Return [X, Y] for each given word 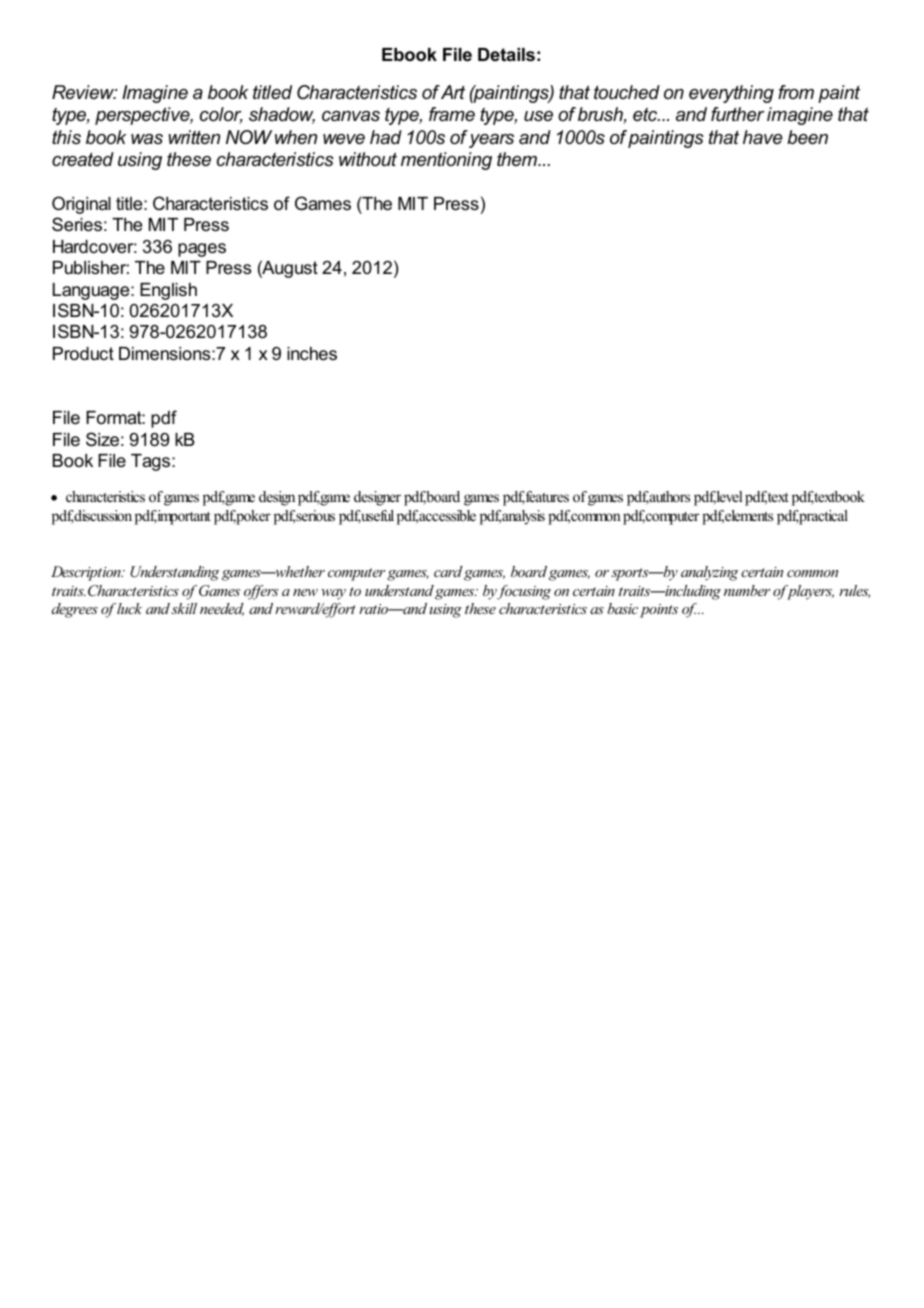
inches [312, 354]
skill [184, 608]
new [305, 592]
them [518, 159]
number [747, 590]
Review [84, 92]
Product [83, 353]
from [796, 92]
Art [453, 92]
